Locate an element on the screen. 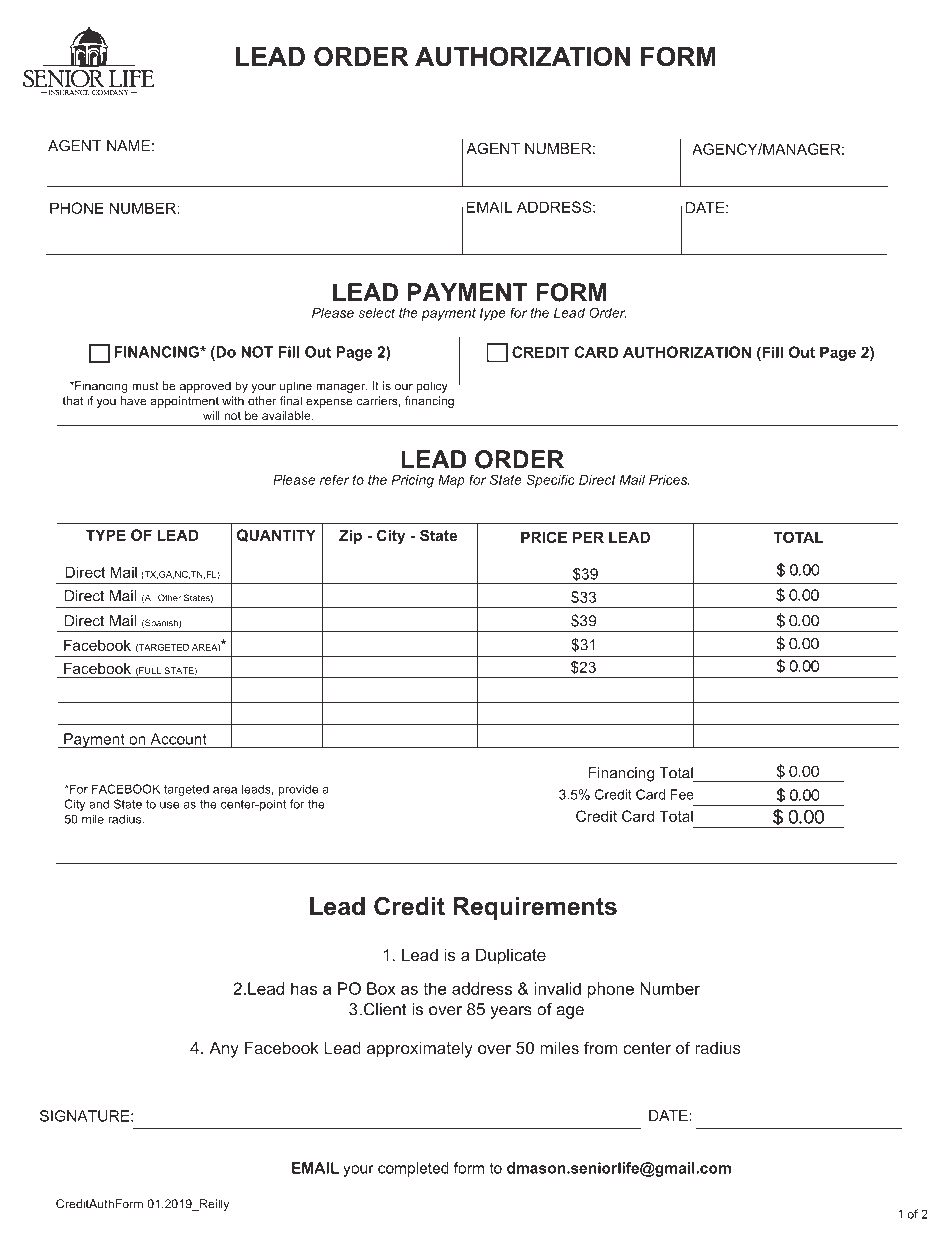  Fee is located at coordinates (682, 794).
